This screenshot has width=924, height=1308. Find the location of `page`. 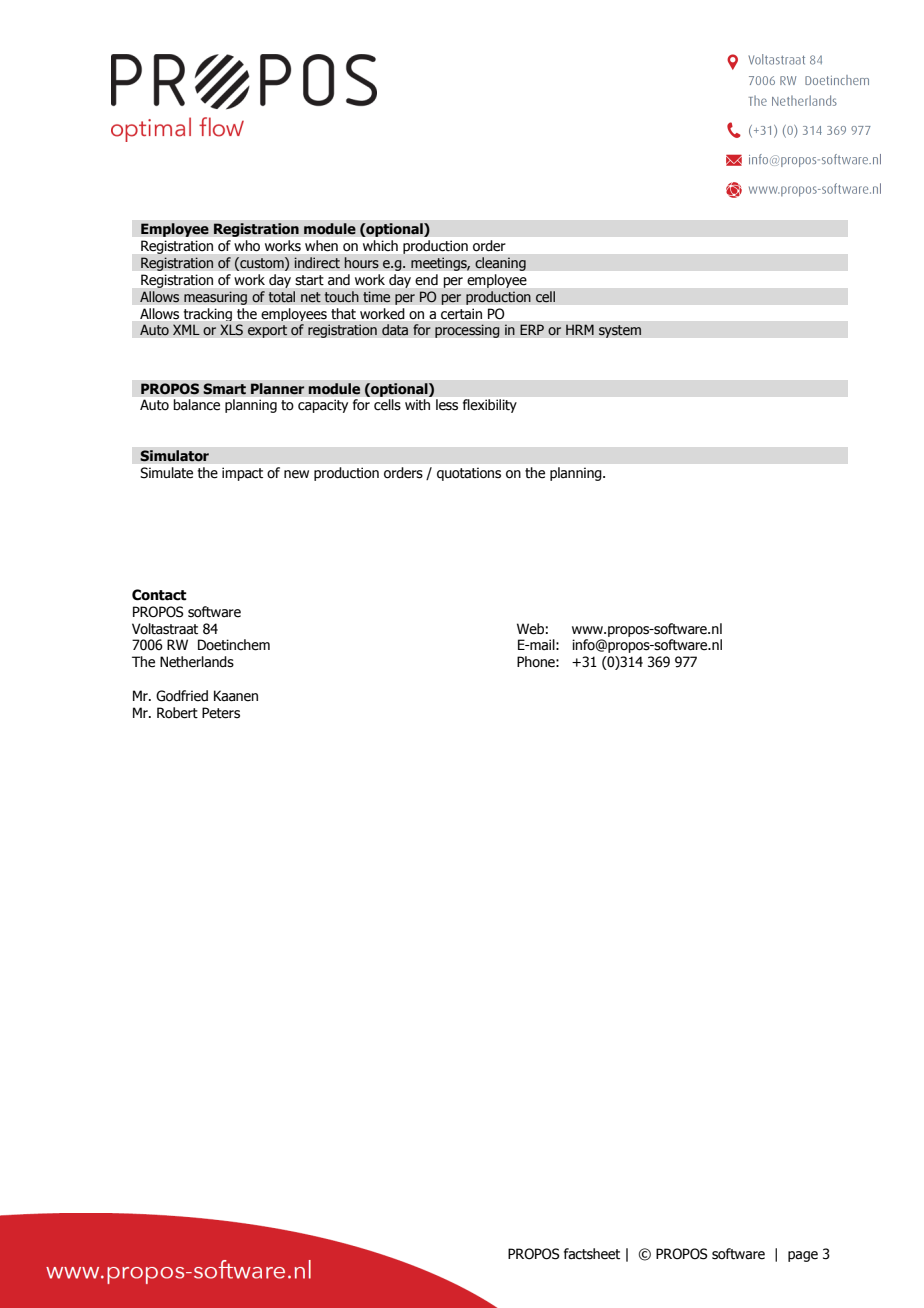

page is located at coordinates (803, 1256).
